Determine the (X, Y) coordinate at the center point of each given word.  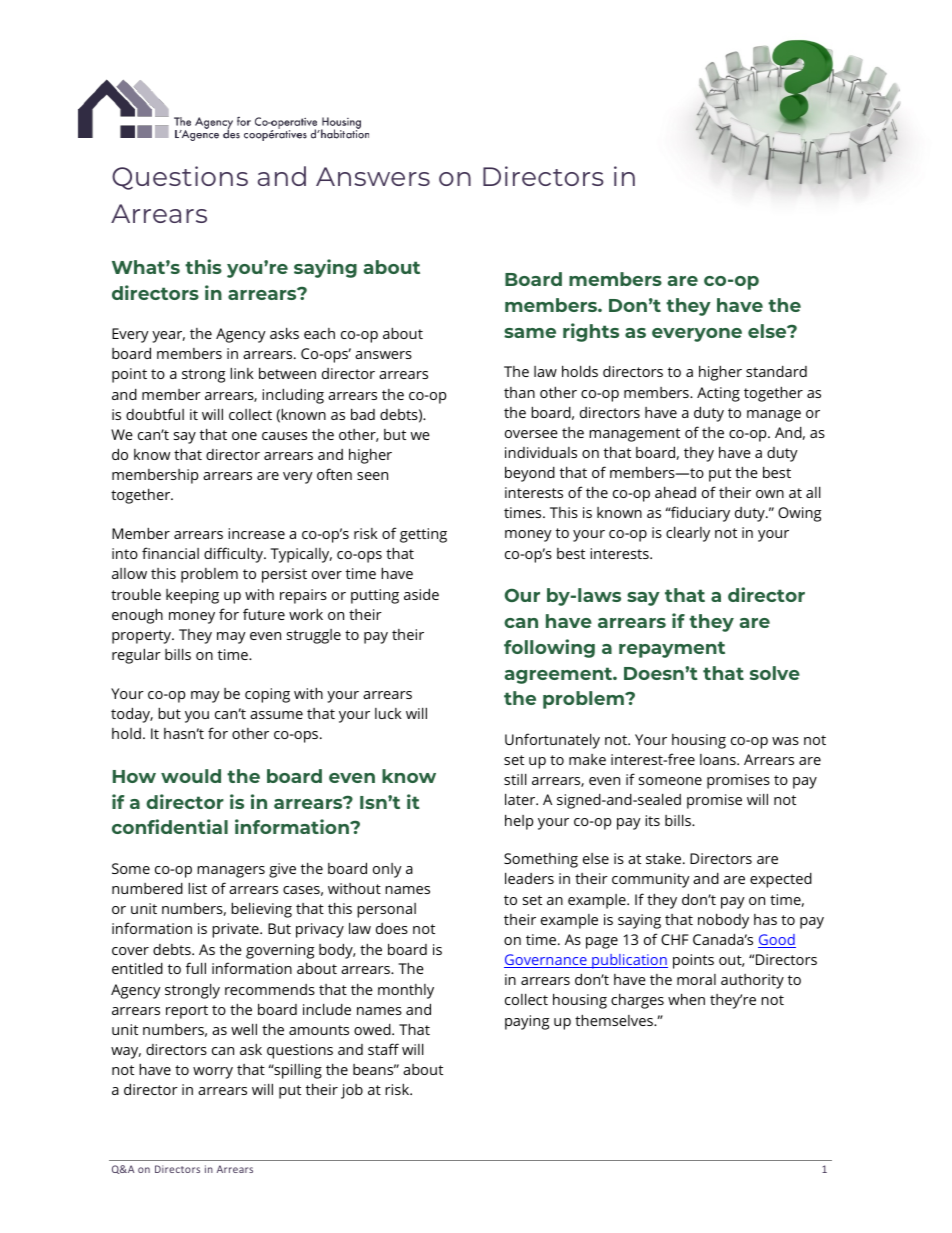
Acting (718, 394)
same (530, 333)
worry (213, 1073)
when (686, 999)
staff (383, 1049)
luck (388, 713)
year (168, 337)
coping (267, 695)
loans (719, 759)
